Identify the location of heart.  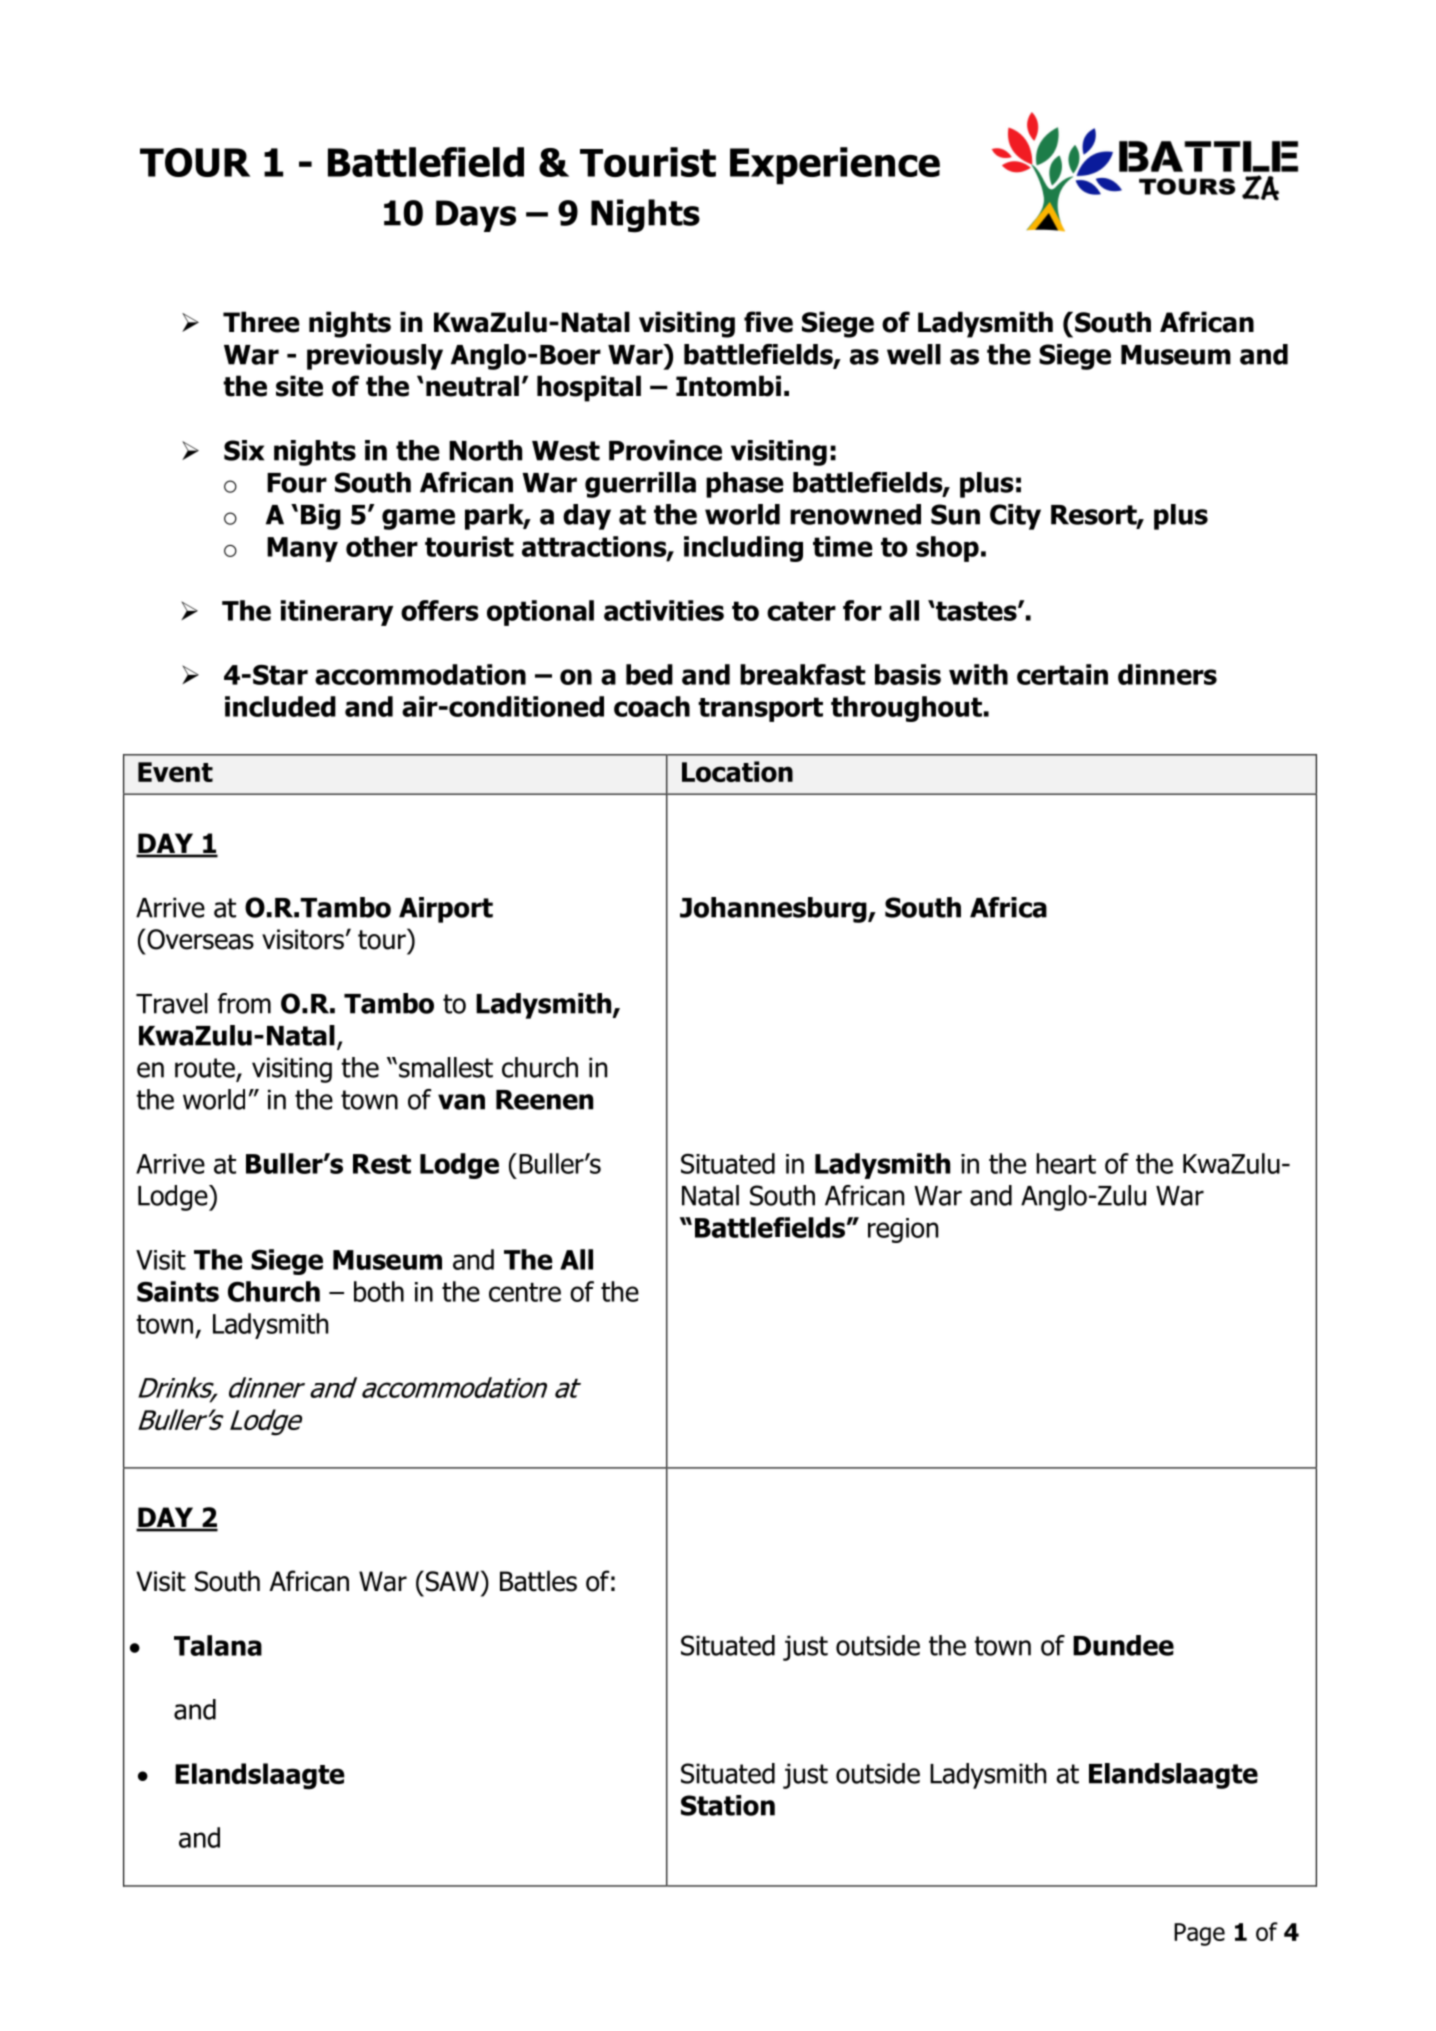
(1066, 1163).
